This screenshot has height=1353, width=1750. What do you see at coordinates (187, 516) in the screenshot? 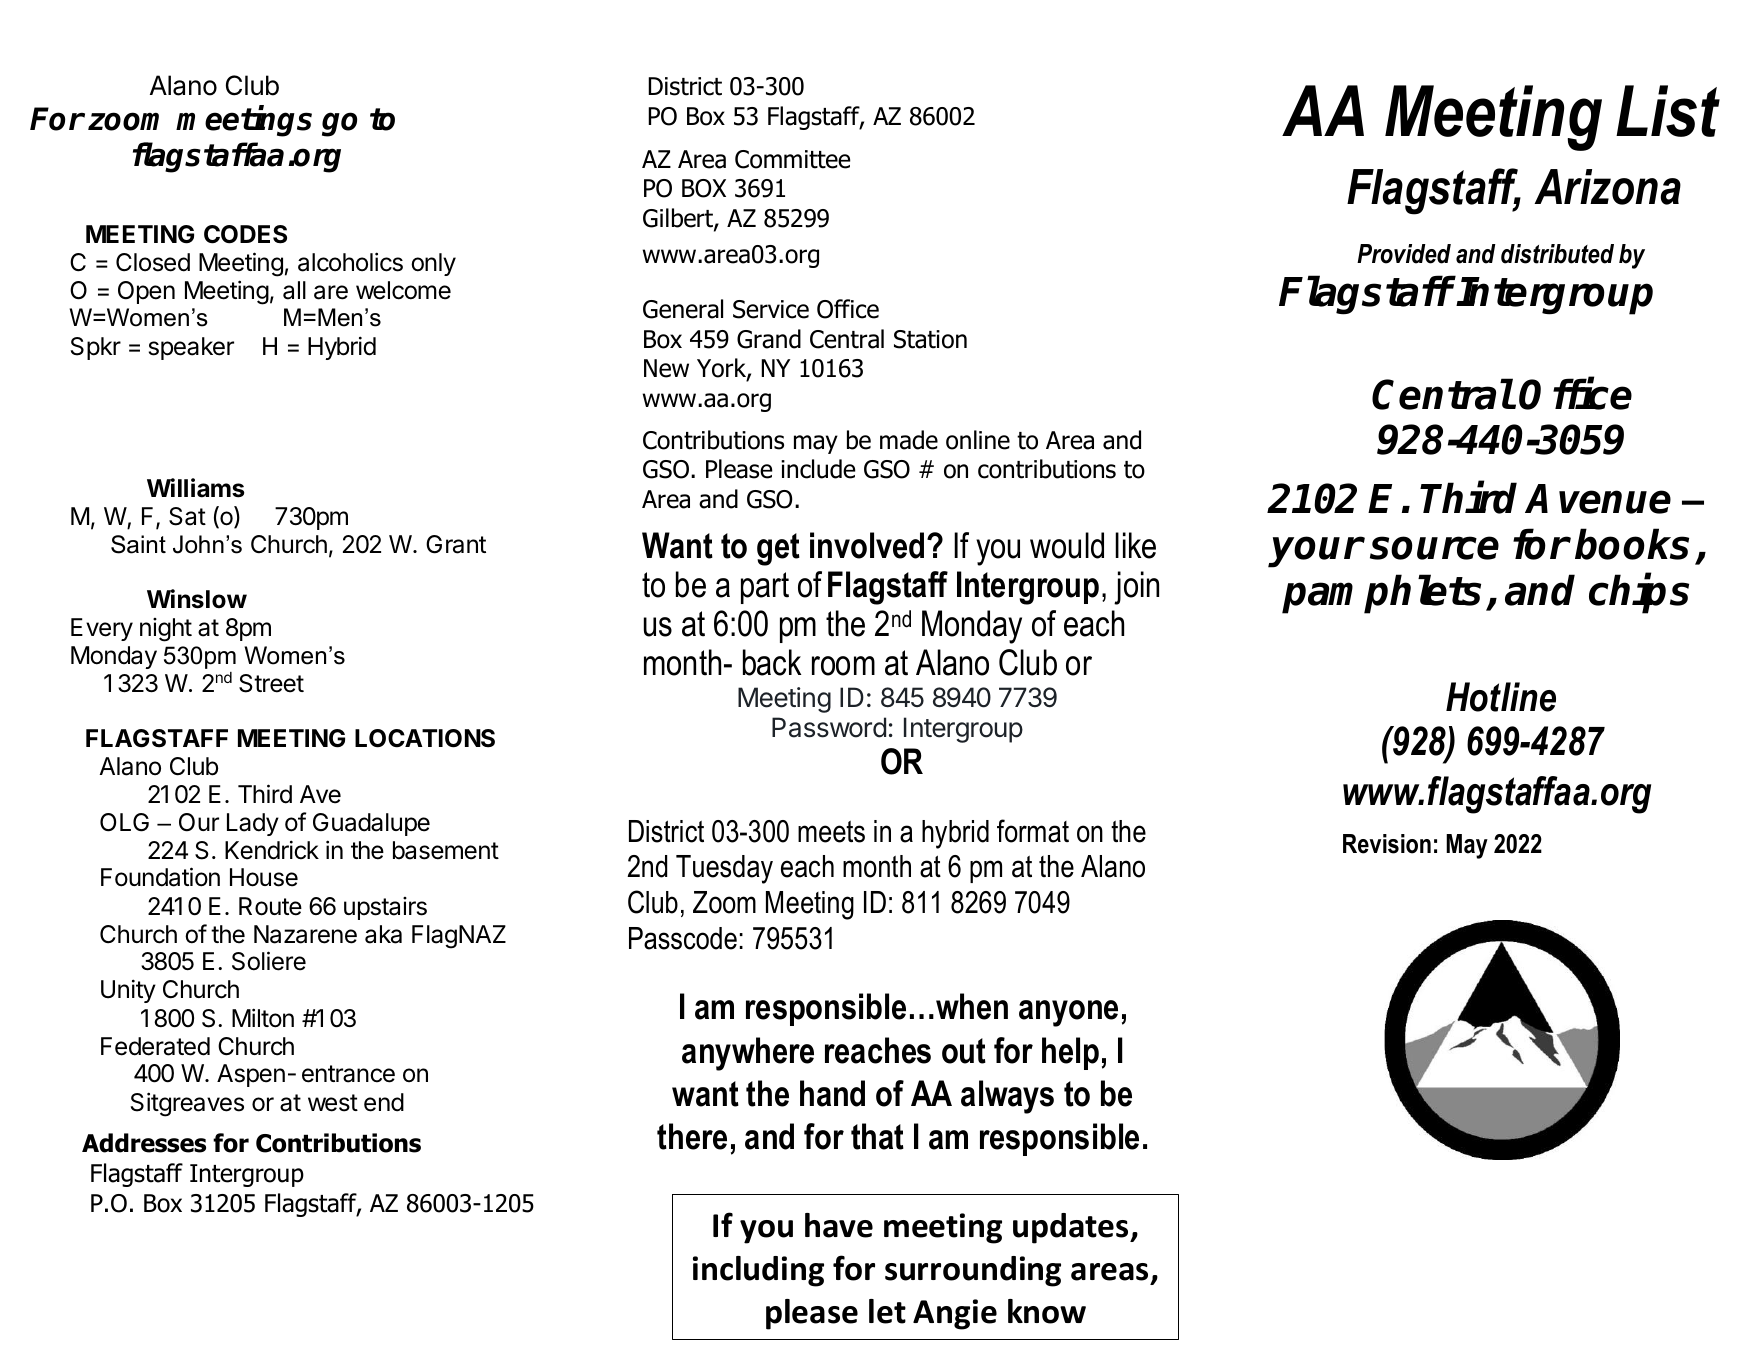
I see `Sat` at bounding box center [187, 516].
